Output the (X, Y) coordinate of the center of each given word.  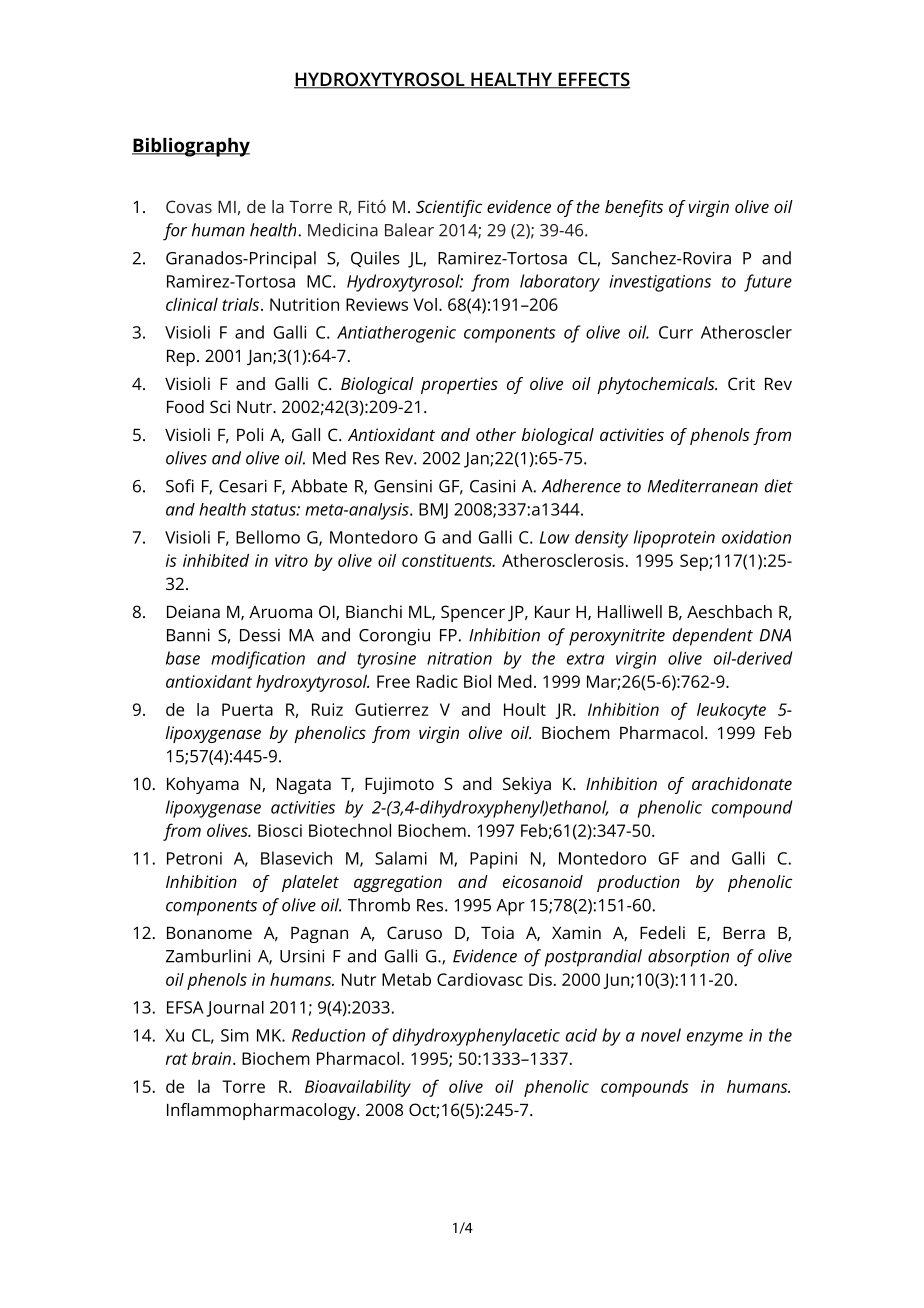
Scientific (449, 208)
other (496, 434)
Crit (741, 383)
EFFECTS (593, 80)
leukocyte (731, 711)
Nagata (304, 786)
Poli (250, 434)
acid (581, 1035)
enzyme (715, 1039)
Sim (235, 1035)
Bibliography (191, 147)
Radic (437, 681)
